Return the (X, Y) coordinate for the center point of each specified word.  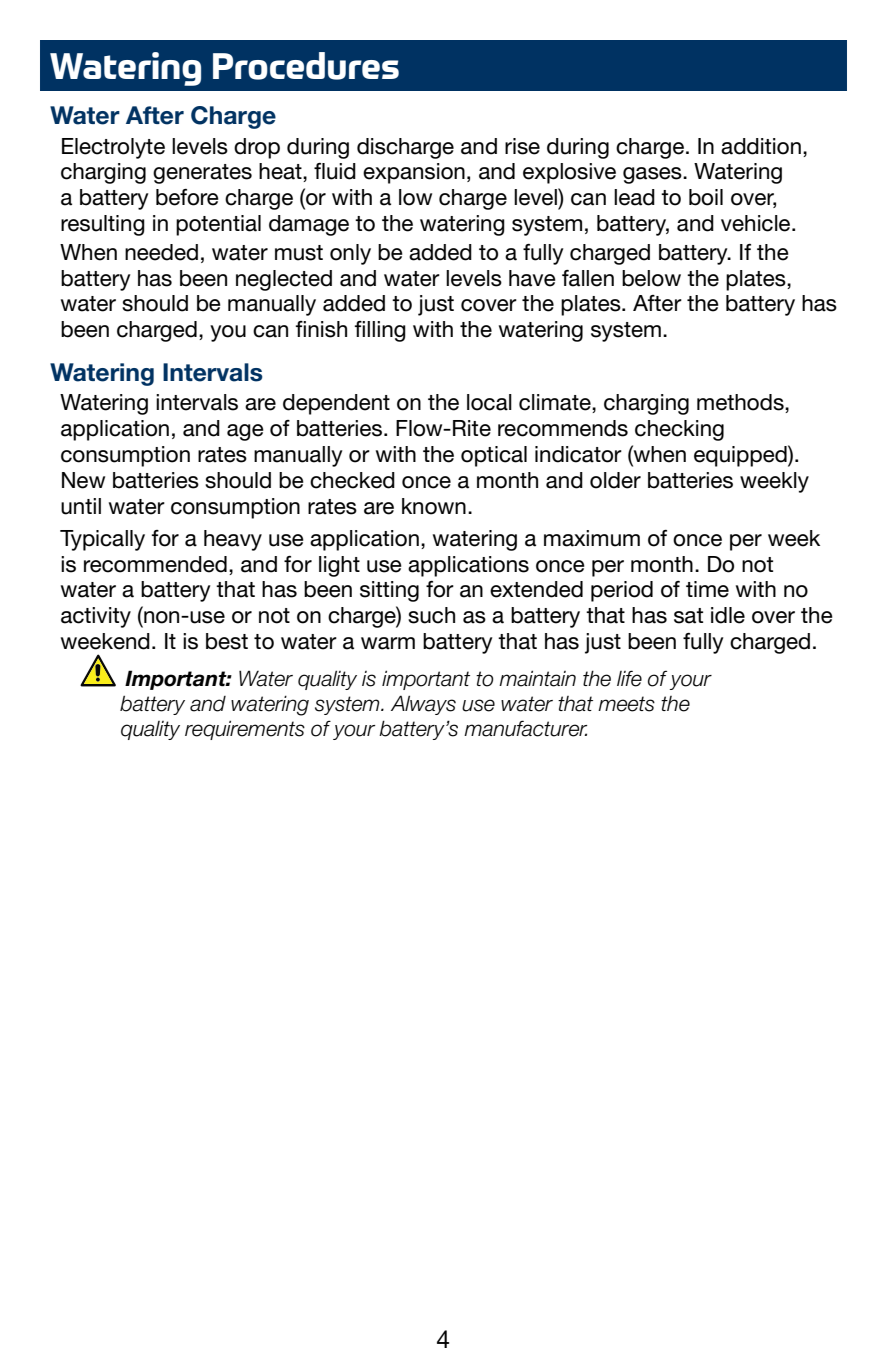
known (434, 506)
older (615, 480)
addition (761, 146)
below (651, 278)
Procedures (306, 66)
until (81, 506)
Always (423, 705)
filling (380, 331)
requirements (245, 730)
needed (161, 252)
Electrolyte (113, 148)
